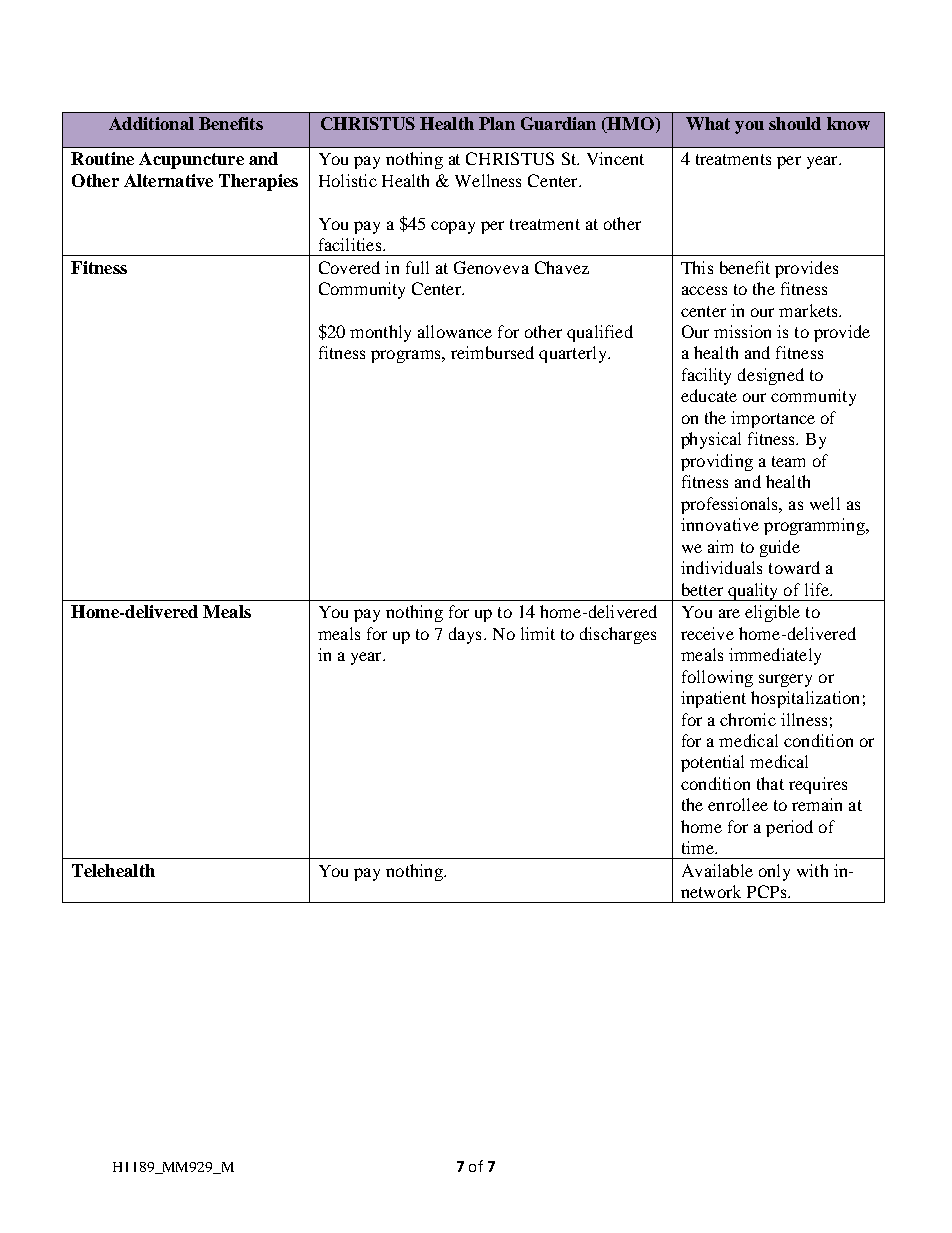 The width and height of the screenshot is (952, 1233). What do you see at coordinates (731, 505) in the screenshot?
I see `professionals` at bounding box center [731, 505].
